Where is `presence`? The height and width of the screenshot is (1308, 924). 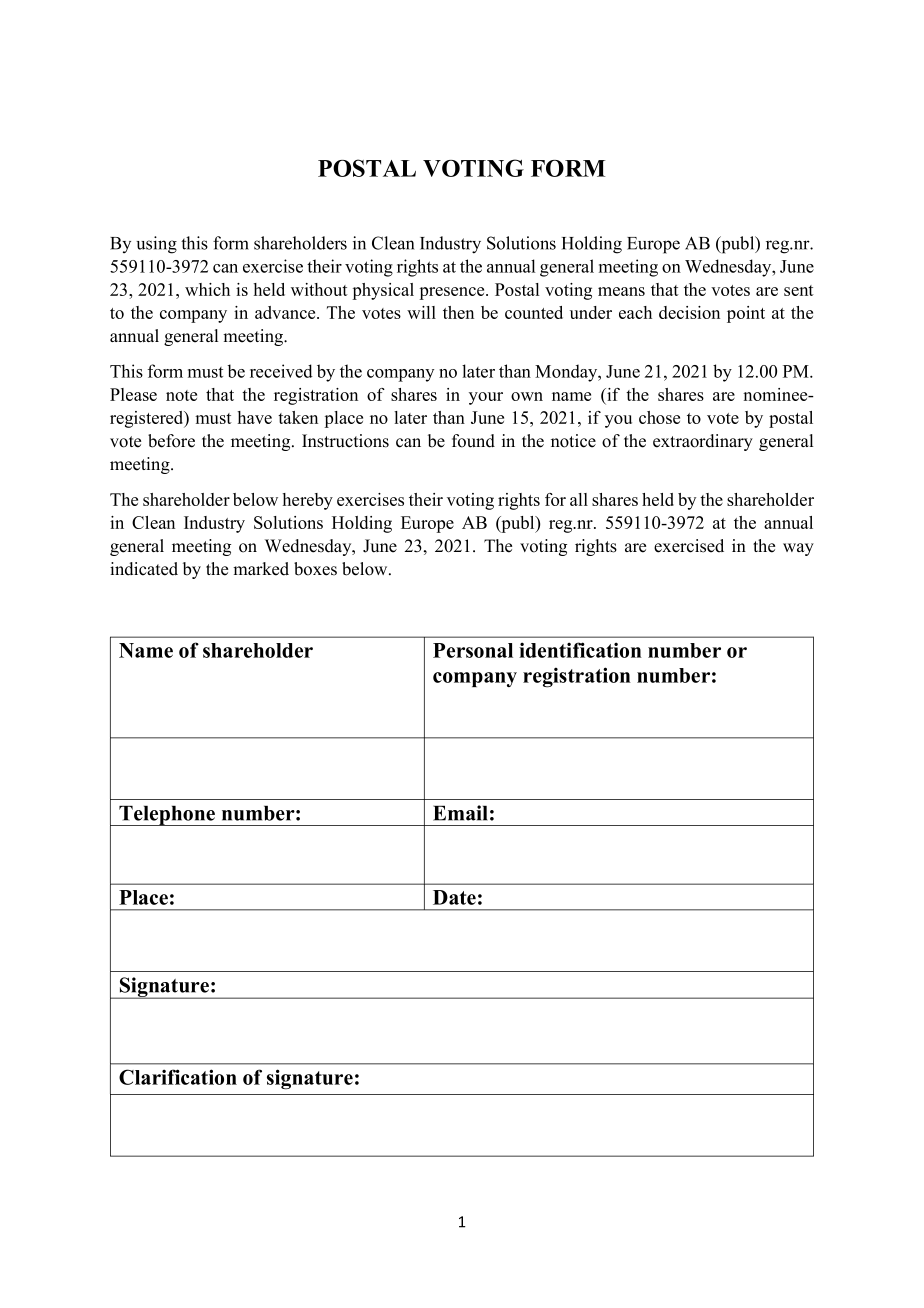
presence is located at coordinates (453, 293).
